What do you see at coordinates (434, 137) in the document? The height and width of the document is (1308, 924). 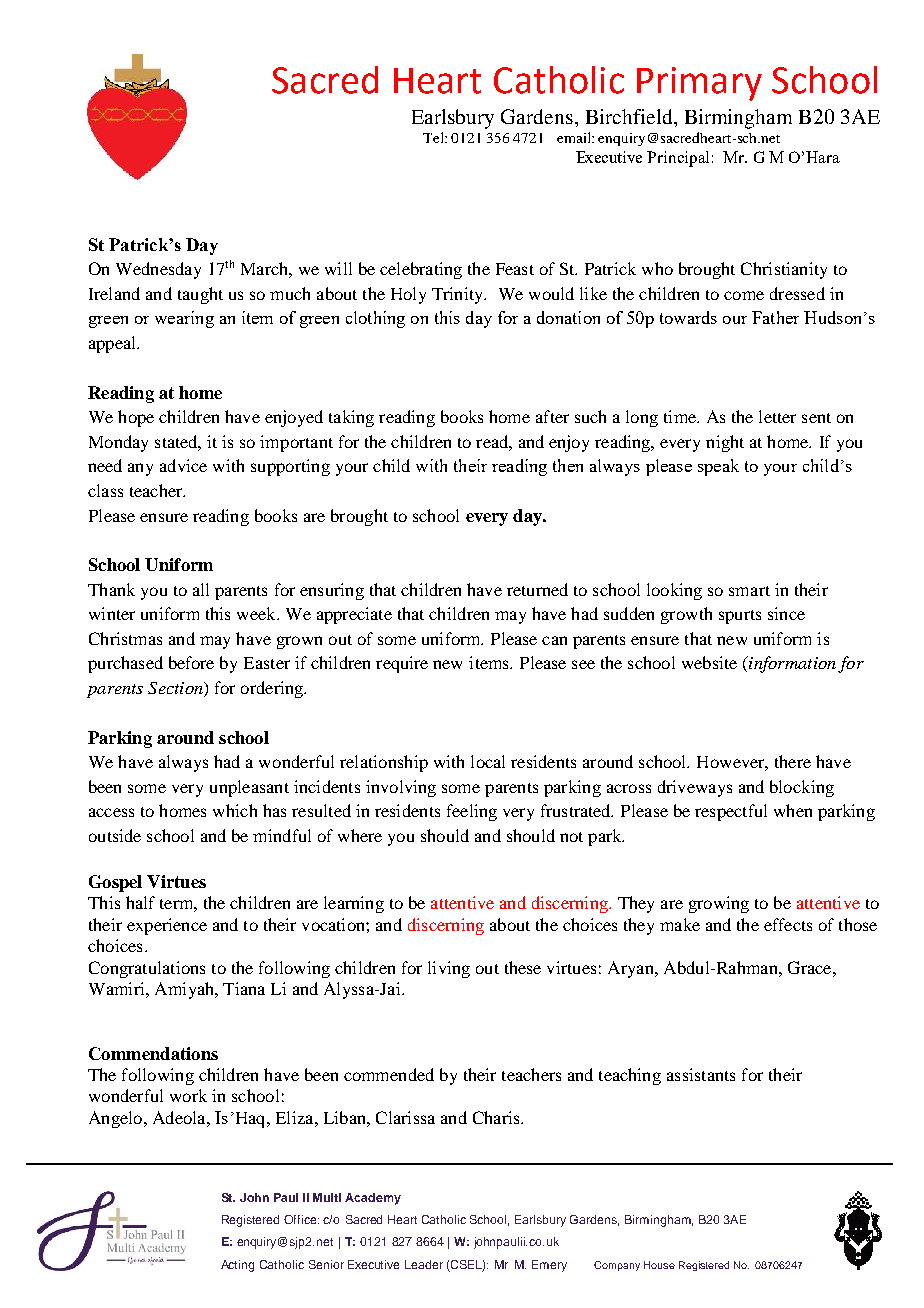 I see `Tel` at bounding box center [434, 137].
